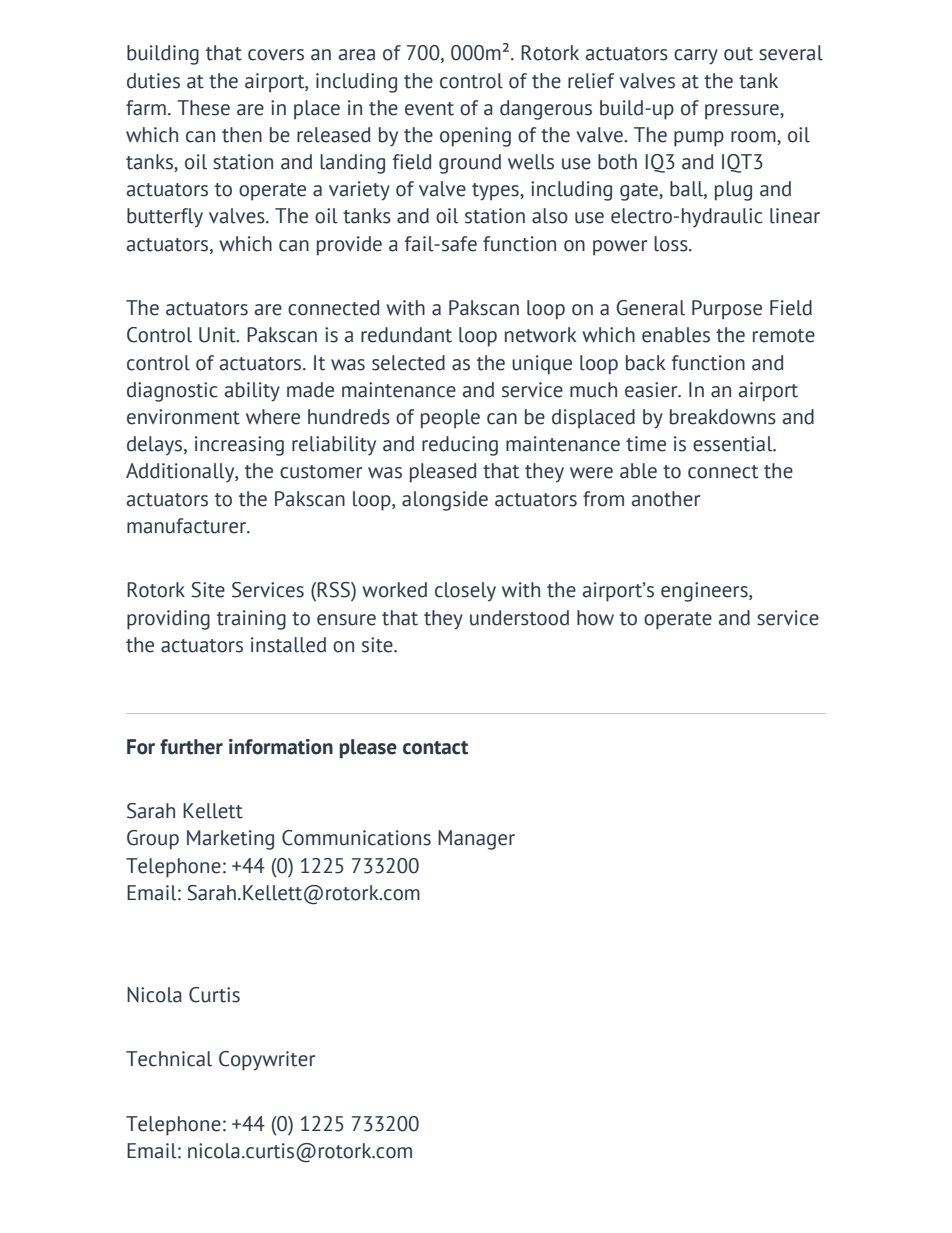 Image resolution: width=952 pixels, height=1233 pixels. Describe the element at coordinates (429, 109) in the screenshot. I see `event` at that location.
